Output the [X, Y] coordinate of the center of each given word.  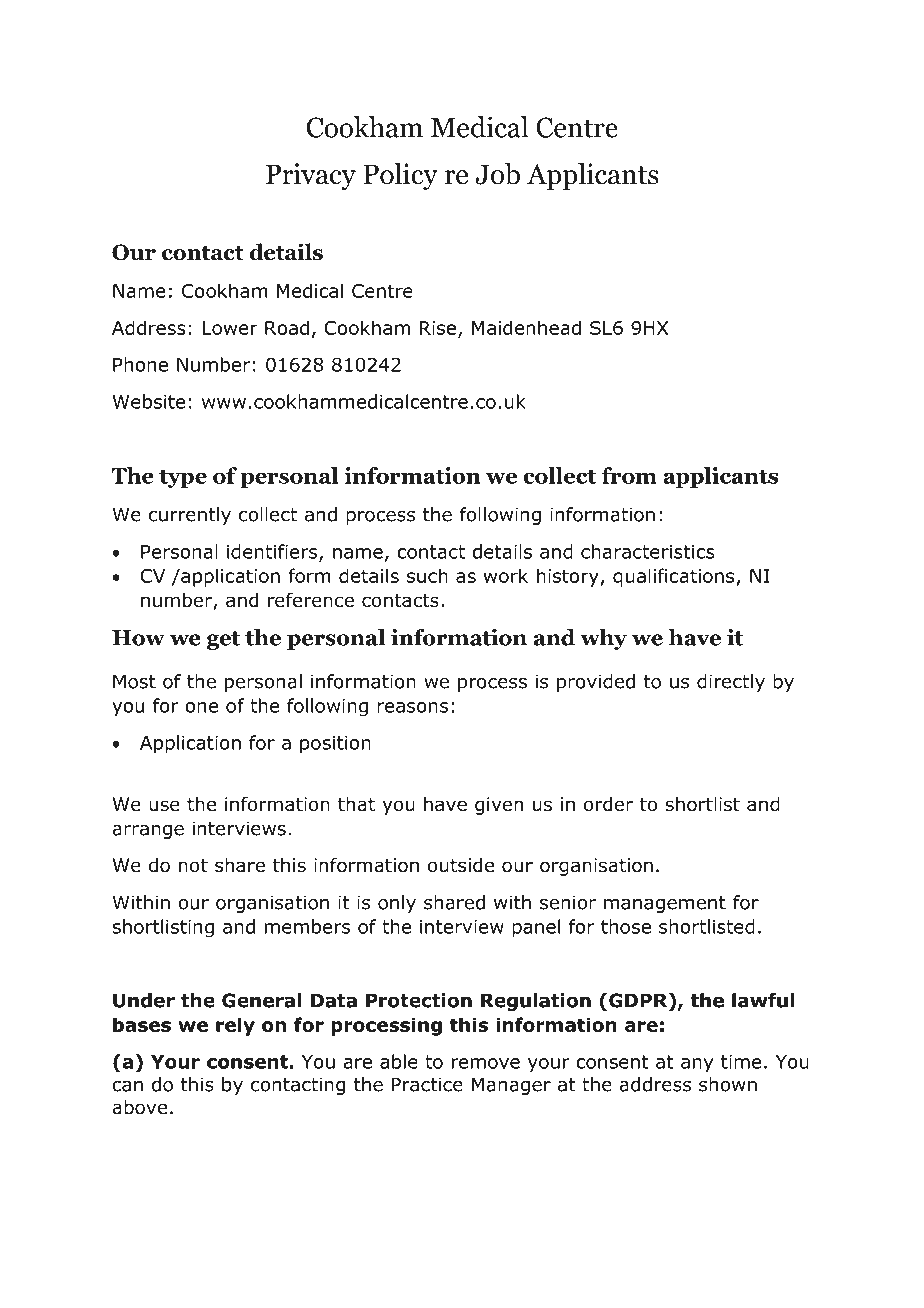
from [629, 475]
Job [497, 174]
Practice [427, 1084]
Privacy [311, 176]
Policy [401, 176]
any [697, 1065]
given [499, 806]
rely [235, 1026]
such [427, 575]
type [183, 478]
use [164, 806]
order [608, 804]
